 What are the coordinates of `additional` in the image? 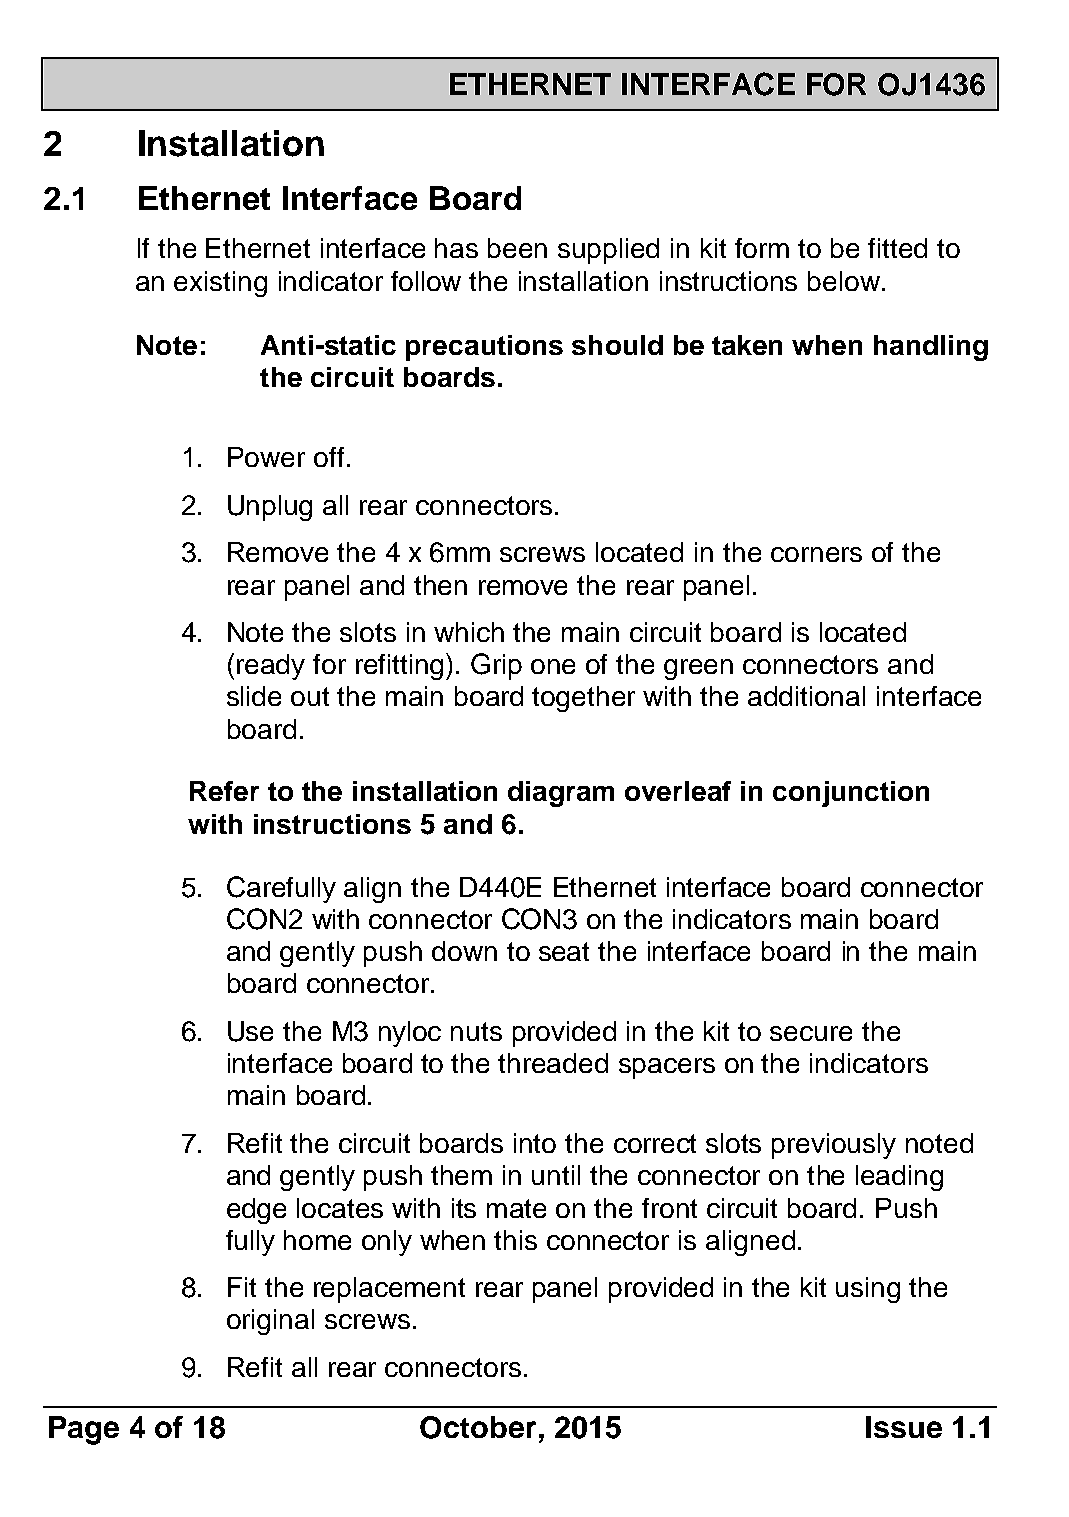 It's located at (806, 696).
